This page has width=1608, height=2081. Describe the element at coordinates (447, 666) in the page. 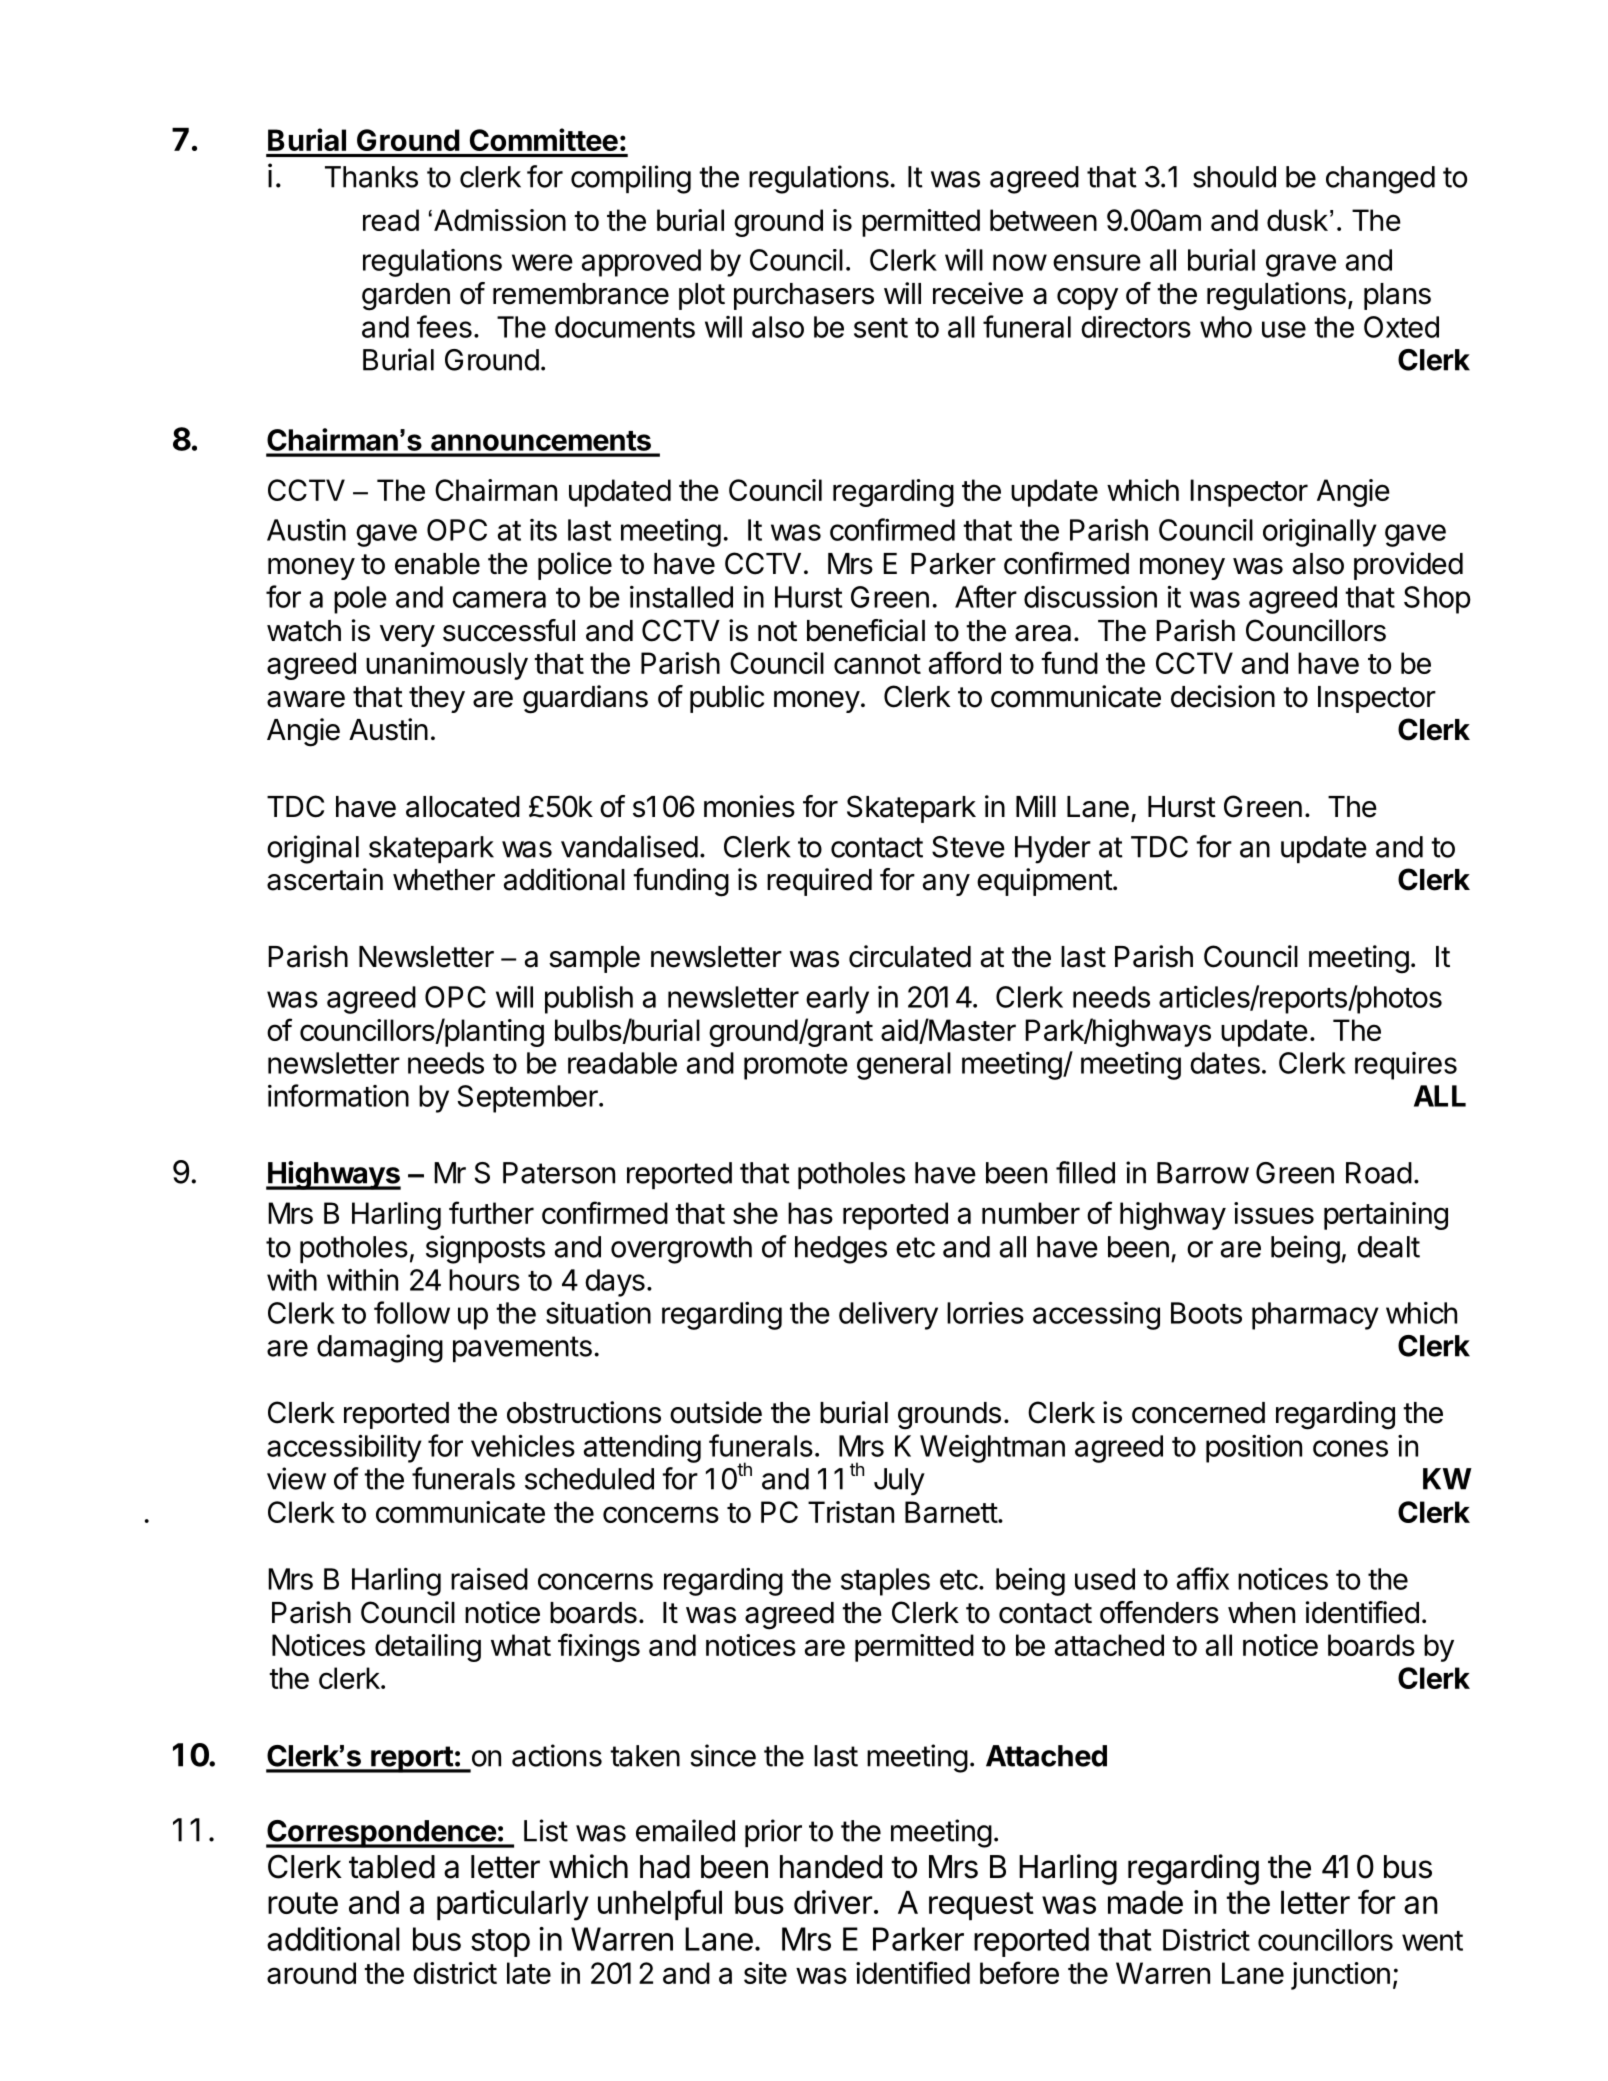

I see `unanimously` at that location.
